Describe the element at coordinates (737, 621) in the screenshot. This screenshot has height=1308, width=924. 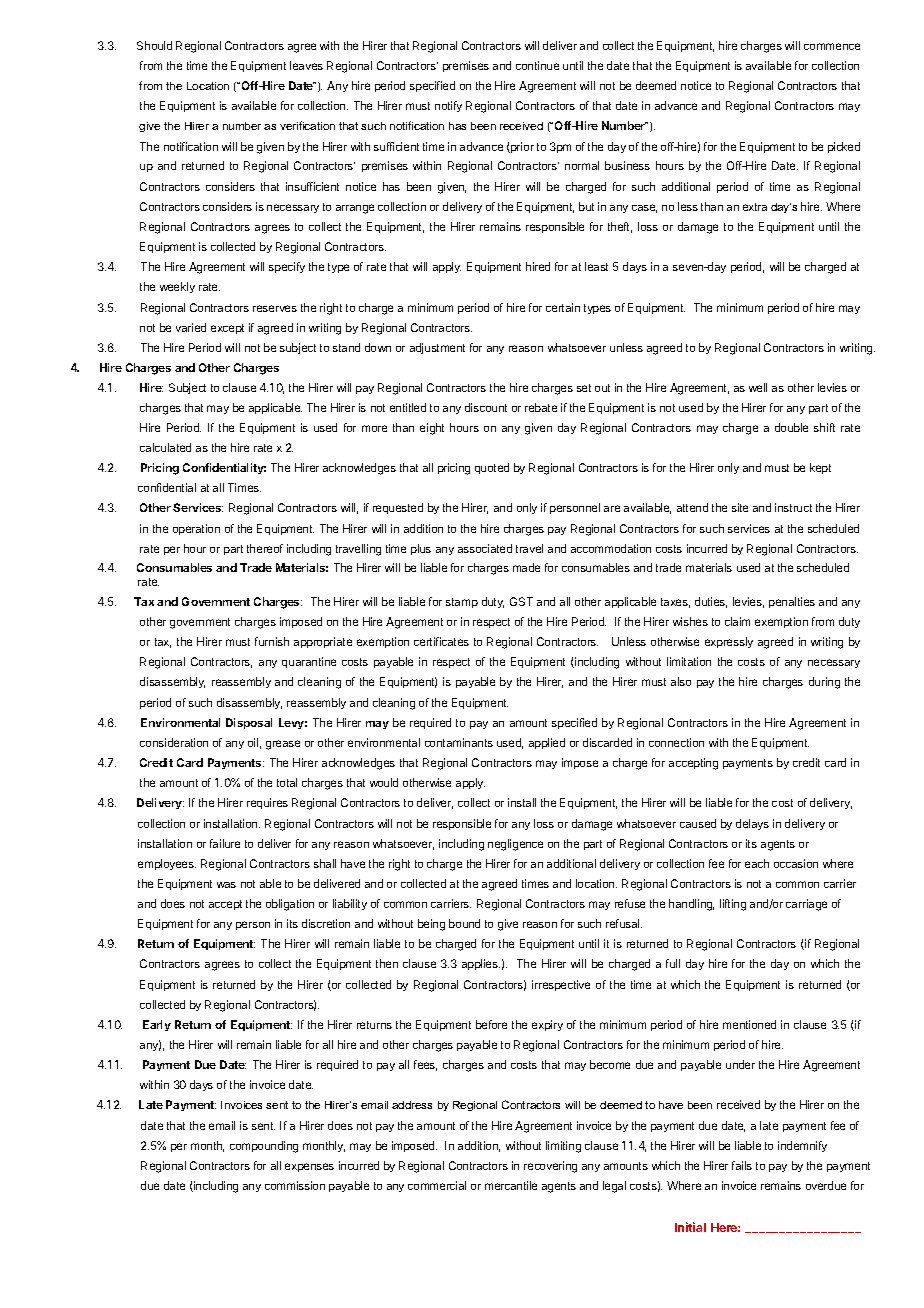
I see `claim` at that location.
